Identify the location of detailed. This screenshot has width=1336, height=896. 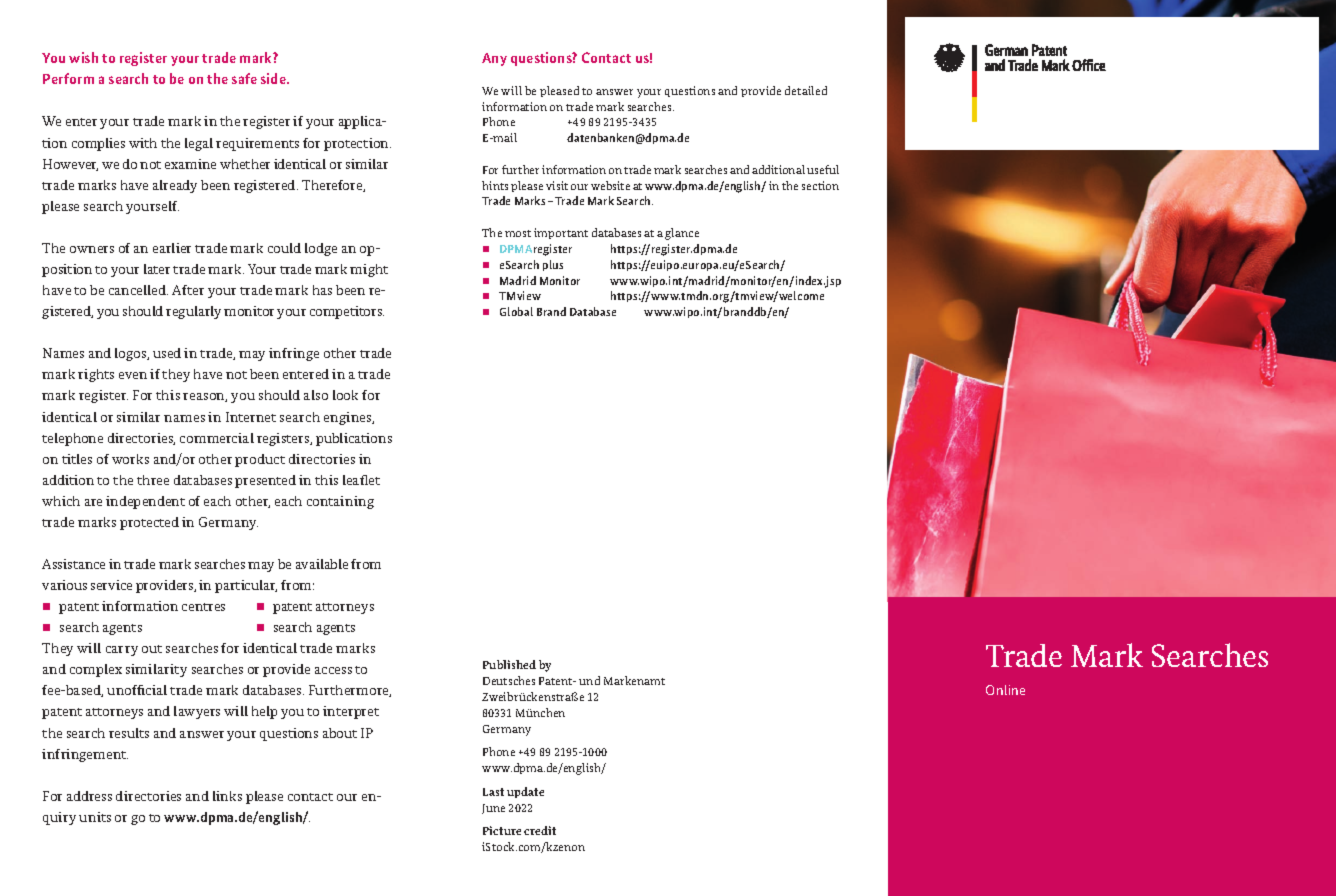
(806, 90).
